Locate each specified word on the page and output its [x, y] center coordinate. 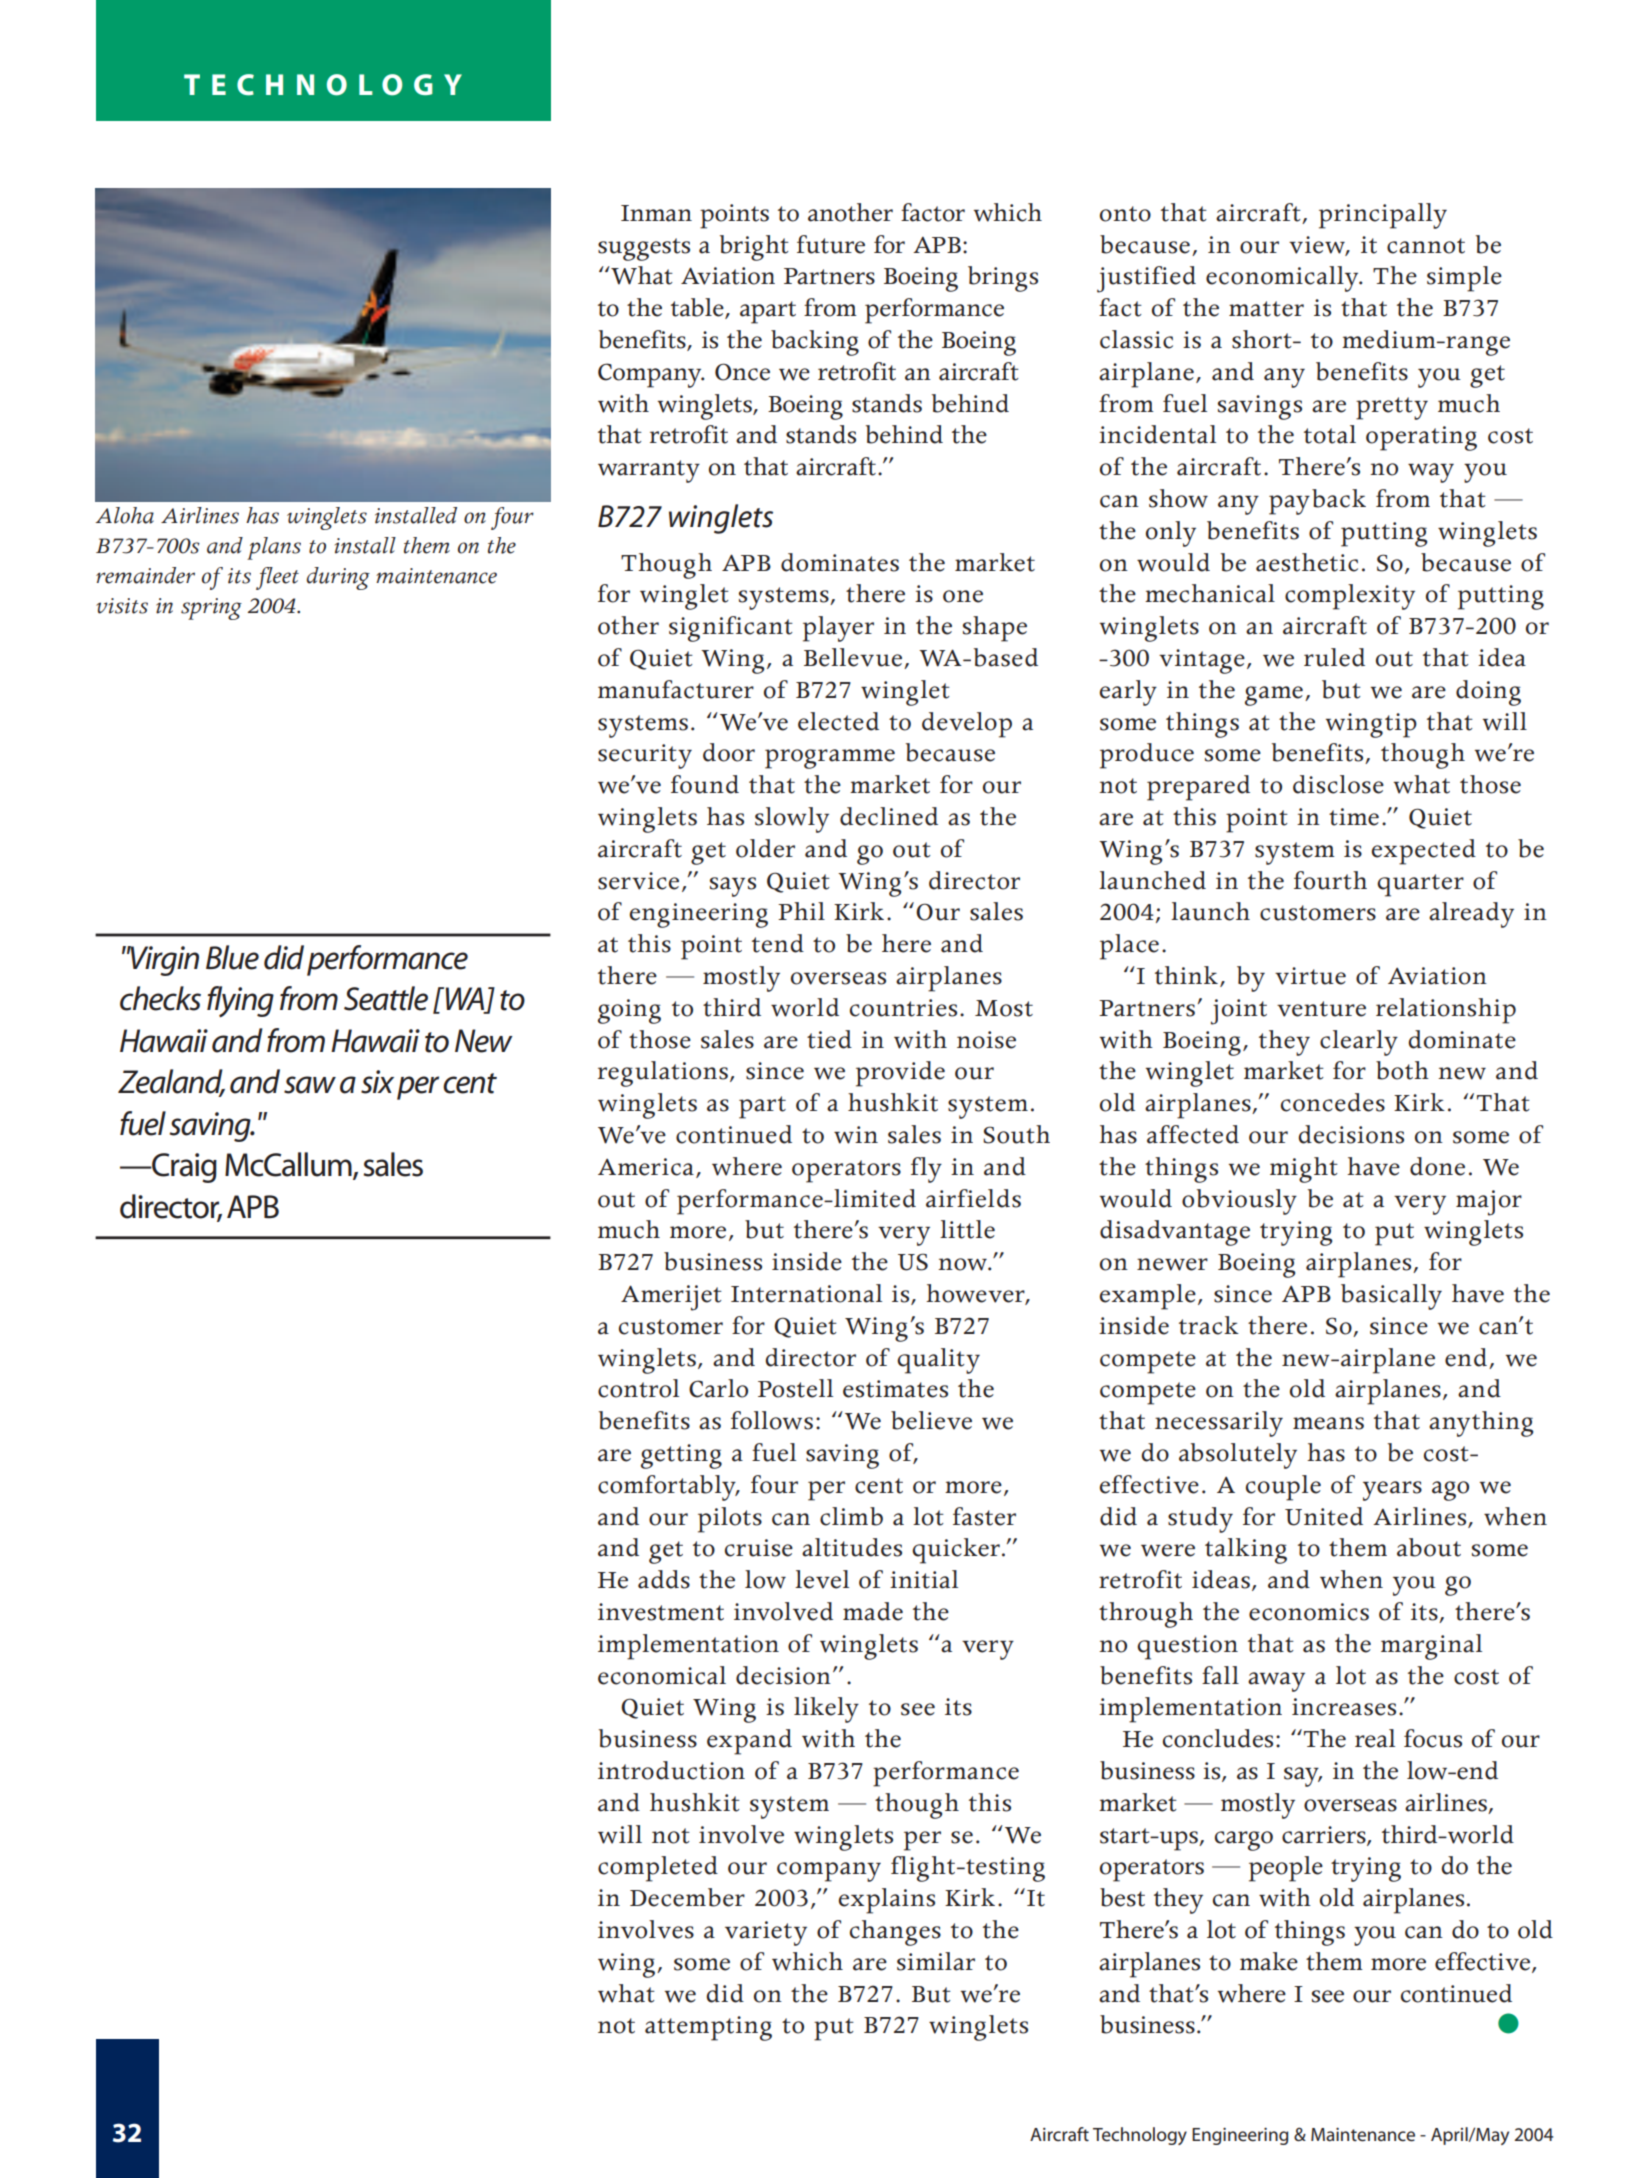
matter [1266, 309]
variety [766, 1933]
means [1328, 1423]
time [1354, 817]
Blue [232, 957]
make [1269, 1961]
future [831, 244]
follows [772, 1420]
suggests [644, 249]
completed [658, 1869]
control [638, 1388]
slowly [792, 820]
